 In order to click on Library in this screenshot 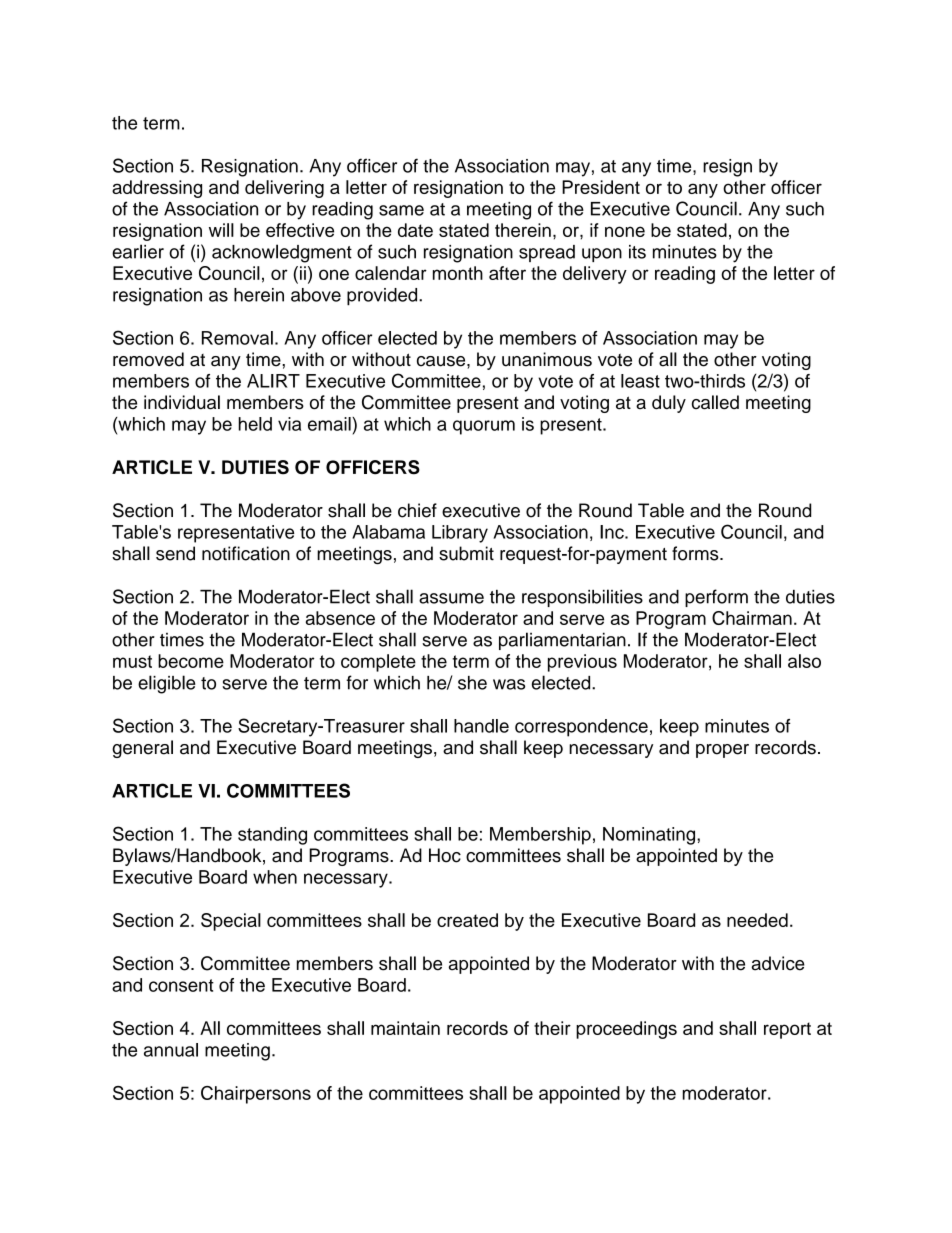, I will do `click(460, 534)`.
